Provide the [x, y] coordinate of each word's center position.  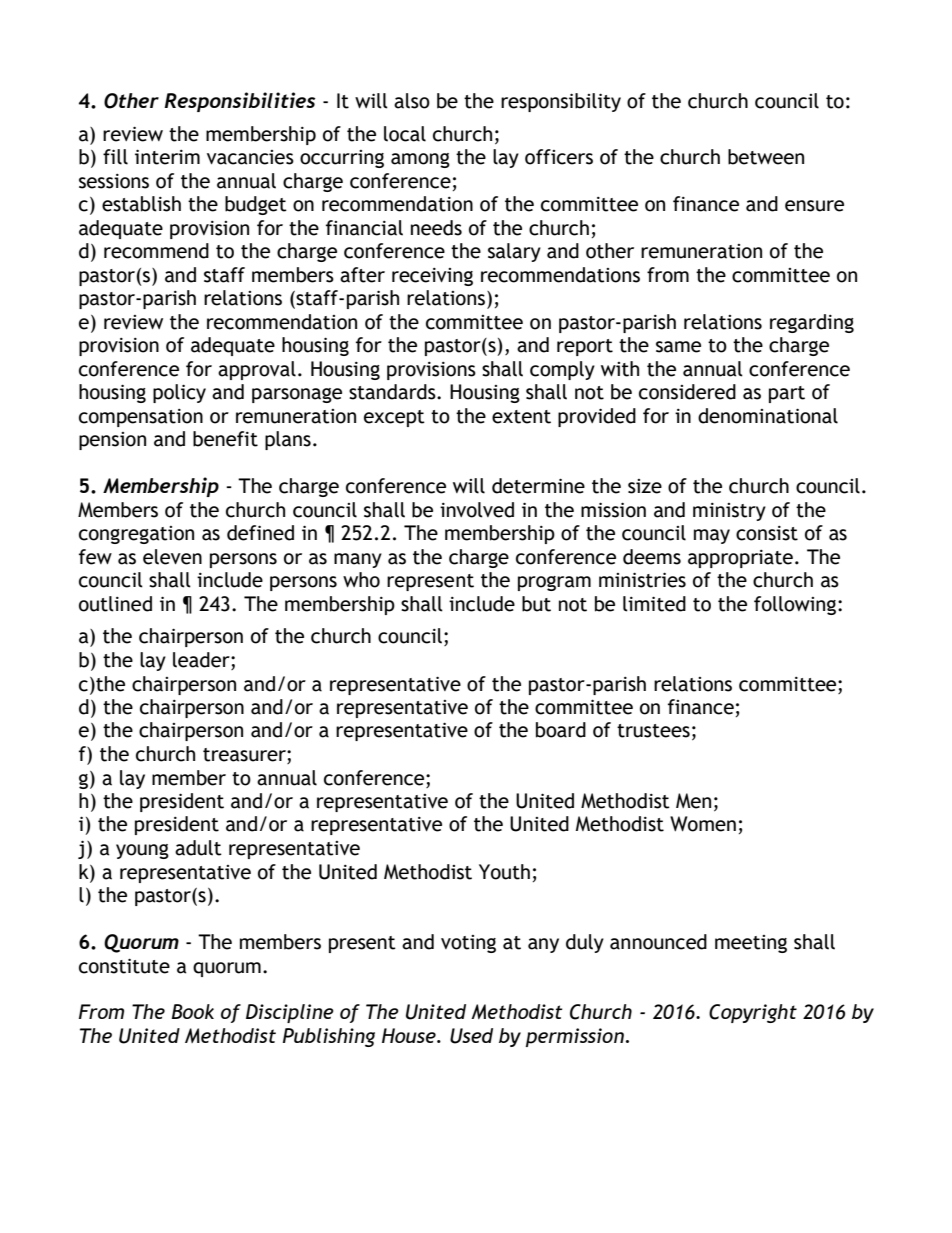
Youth [504, 872]
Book [193, 1011]
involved [477, 510]
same [678, 347]
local [405, 134]
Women [703, 824]
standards [393, 392]
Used [471, 1036]
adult [198, 848]
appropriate [740, 559]
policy [179, 393]
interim [167, 157]
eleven [172, 557]
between [766, 157]
